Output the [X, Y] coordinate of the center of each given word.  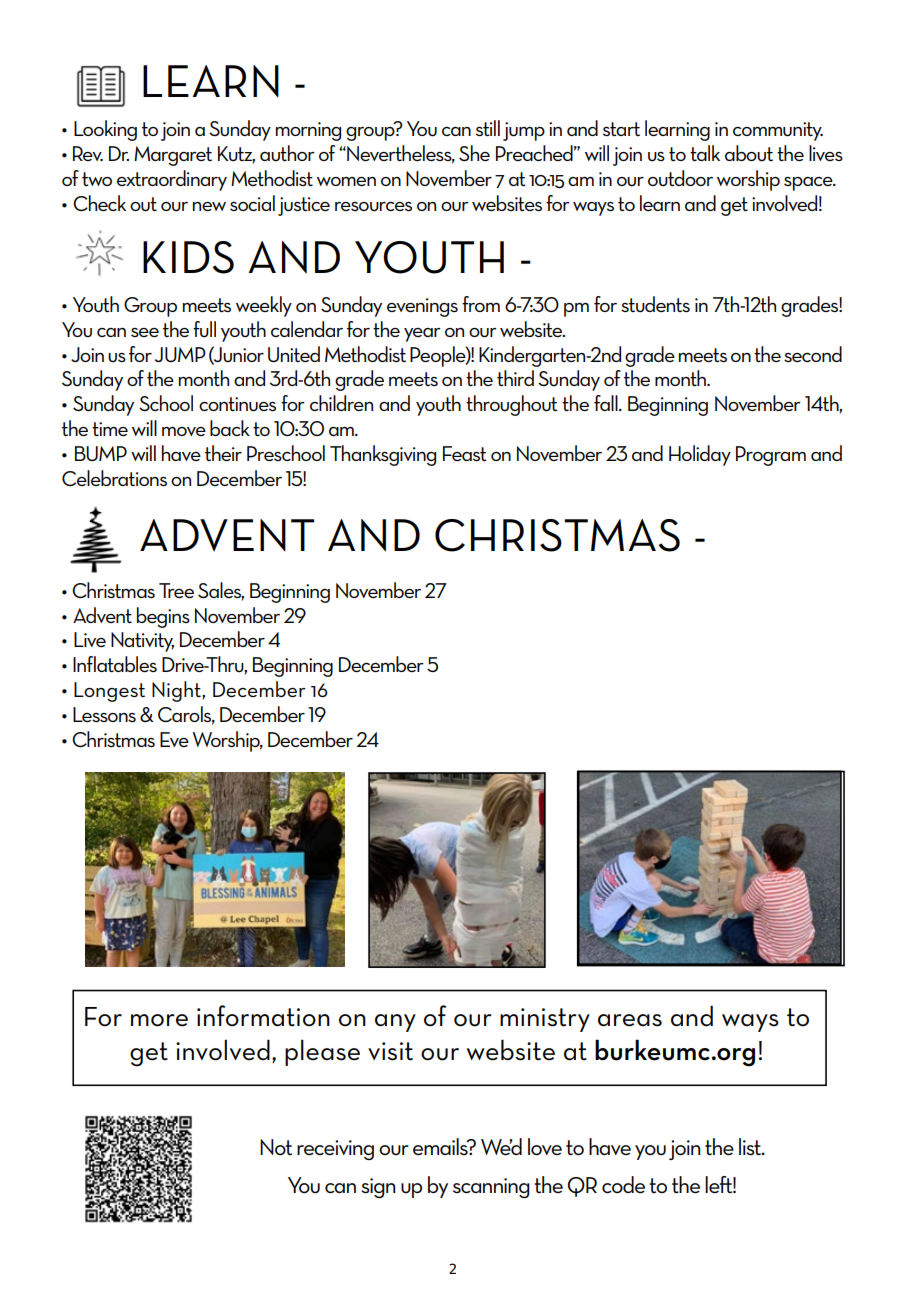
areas [630, 1020]
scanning [491, 1188]
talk [705, 153]
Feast [465, 453]
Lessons [104, 714]
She [474, 153]
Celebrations [114, 478]
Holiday [700, 455]
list [751, 1146]
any [395, 1023]
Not [276, 1147]
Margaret [173, 156]
